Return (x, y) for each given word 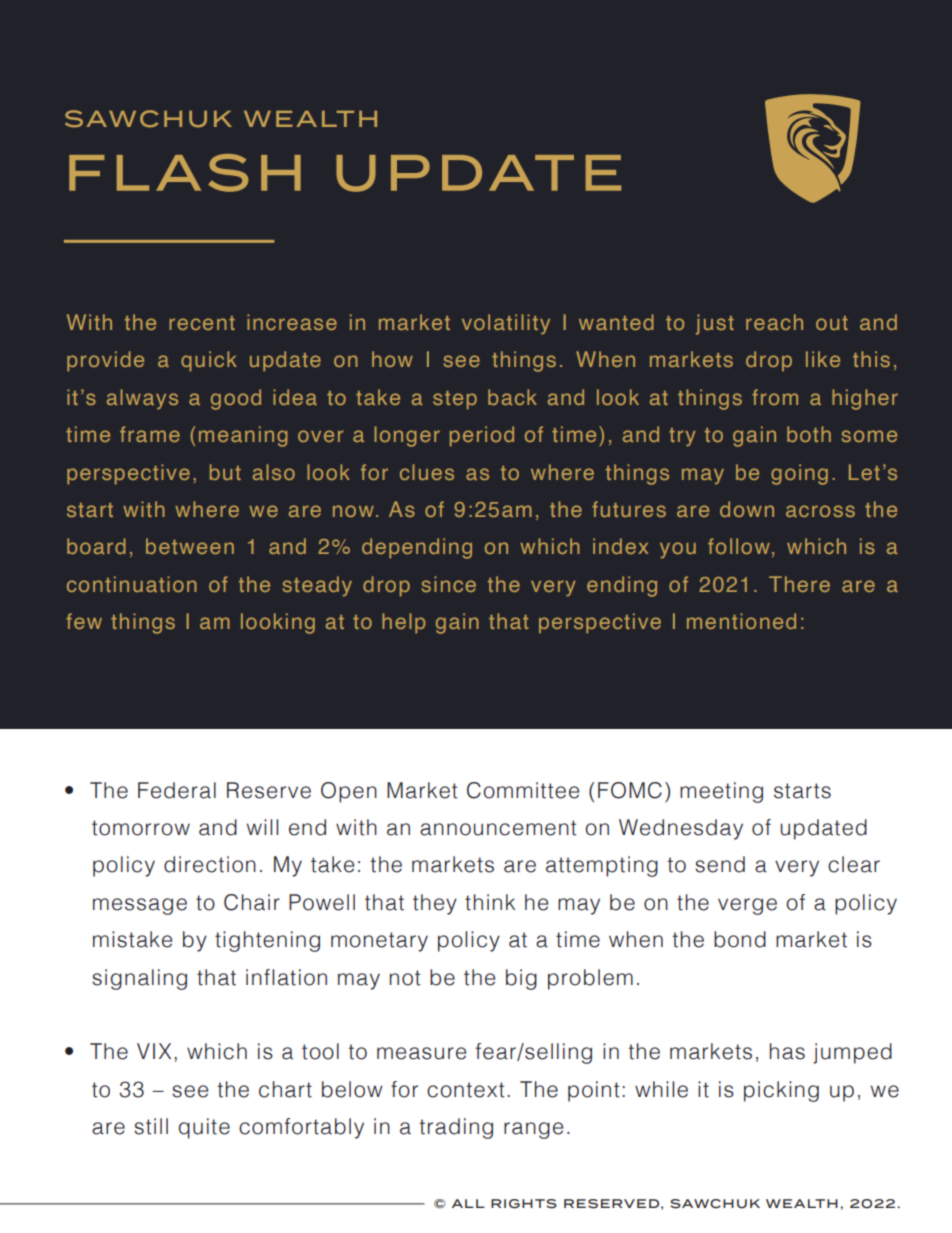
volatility (506, 324)
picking (781, 1091)
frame (150, 434)
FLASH (185, 173)
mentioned (741, 621)
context (466, 1090)
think (490, 902)
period (482, 436)
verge (747, 906)
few (84, 621)
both (809, 434)
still (151, 1126)
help (404, 623)
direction (210, 864)
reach (774, 322)
